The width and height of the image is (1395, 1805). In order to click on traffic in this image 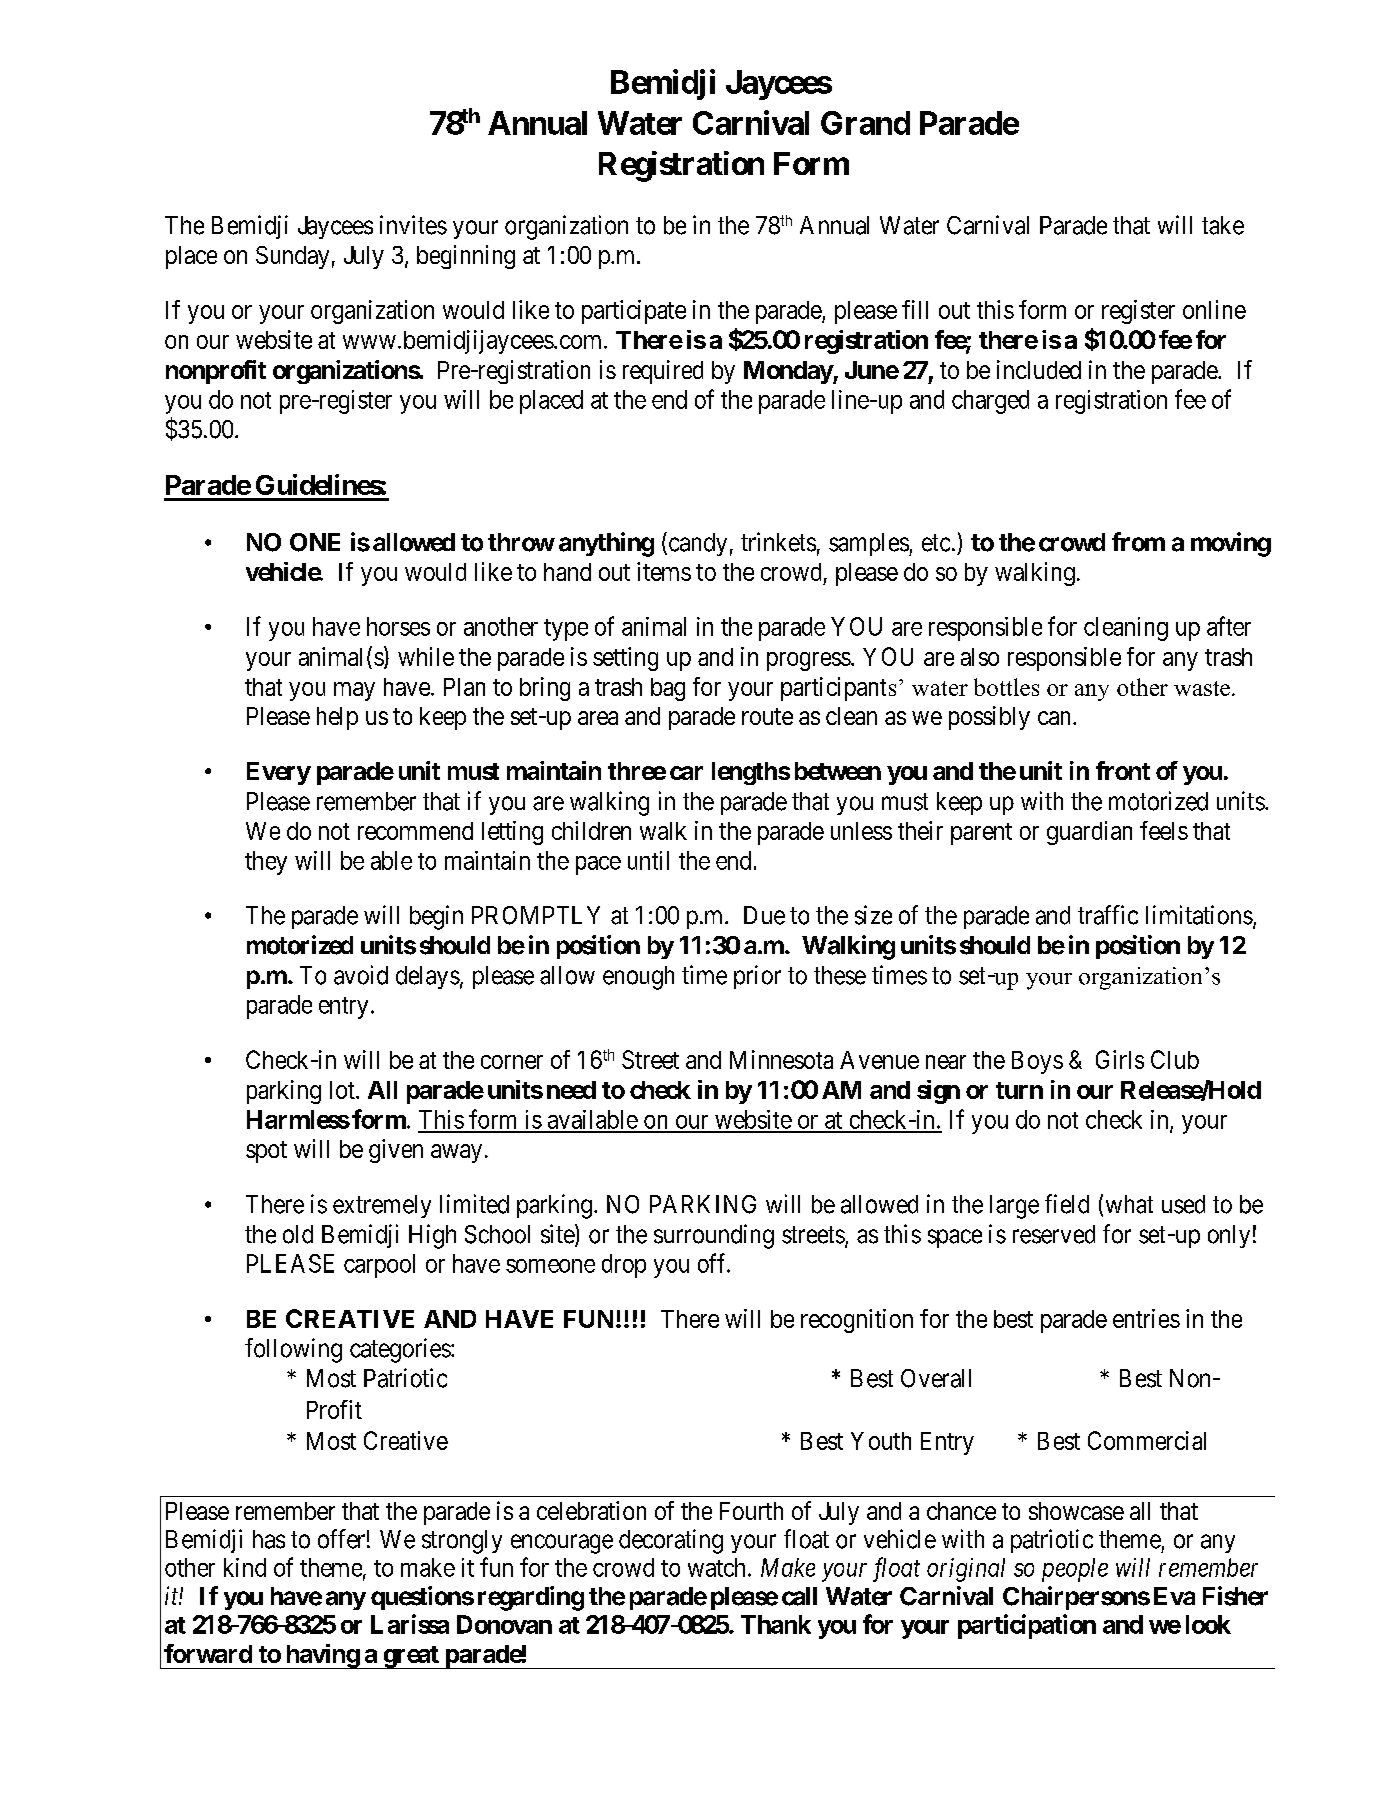, I will do `click(1108, 915)`.
